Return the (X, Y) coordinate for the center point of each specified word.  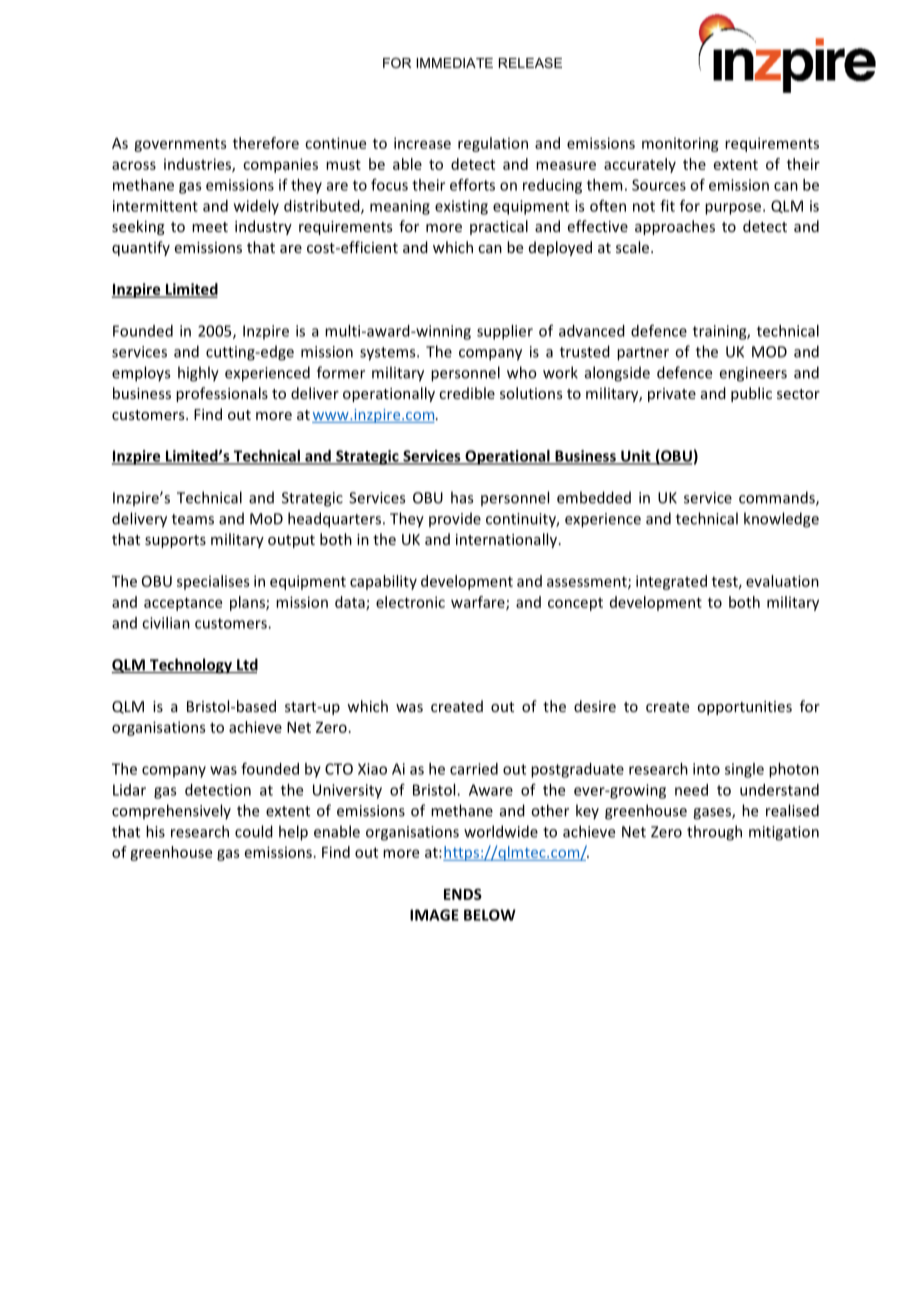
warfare (479, 603)
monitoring (680, 144)
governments (180, 145)
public (751, 394)
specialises (213, 582)
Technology (191, 666)
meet (210, 227)
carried (474, 769)
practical (499, 227)
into (706, 769)
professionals (222, 394)
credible (467, 393)
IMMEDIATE (454, 63)
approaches (675, 227)
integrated (671, 582)
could (254, 831)
